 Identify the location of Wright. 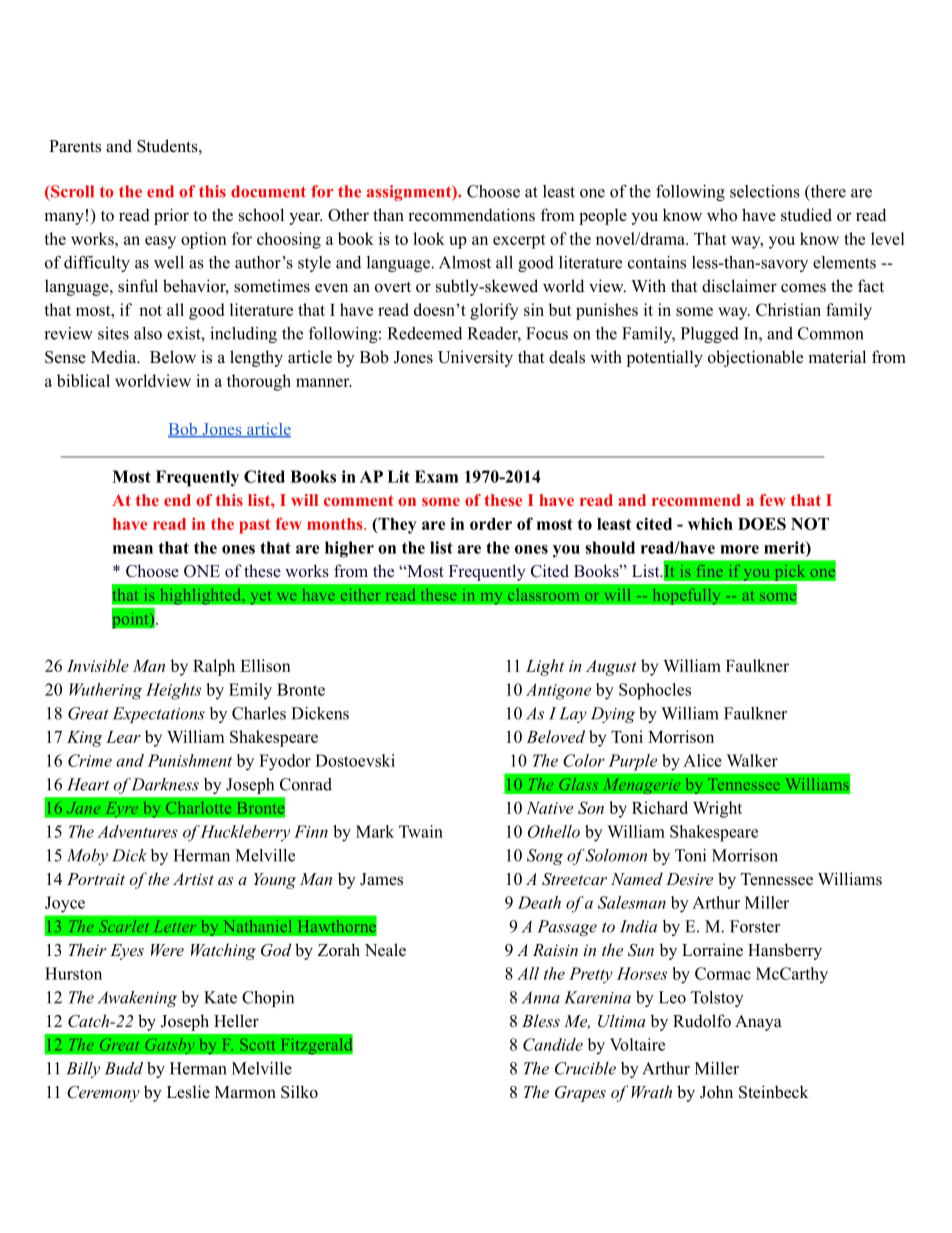
(717, 809).
